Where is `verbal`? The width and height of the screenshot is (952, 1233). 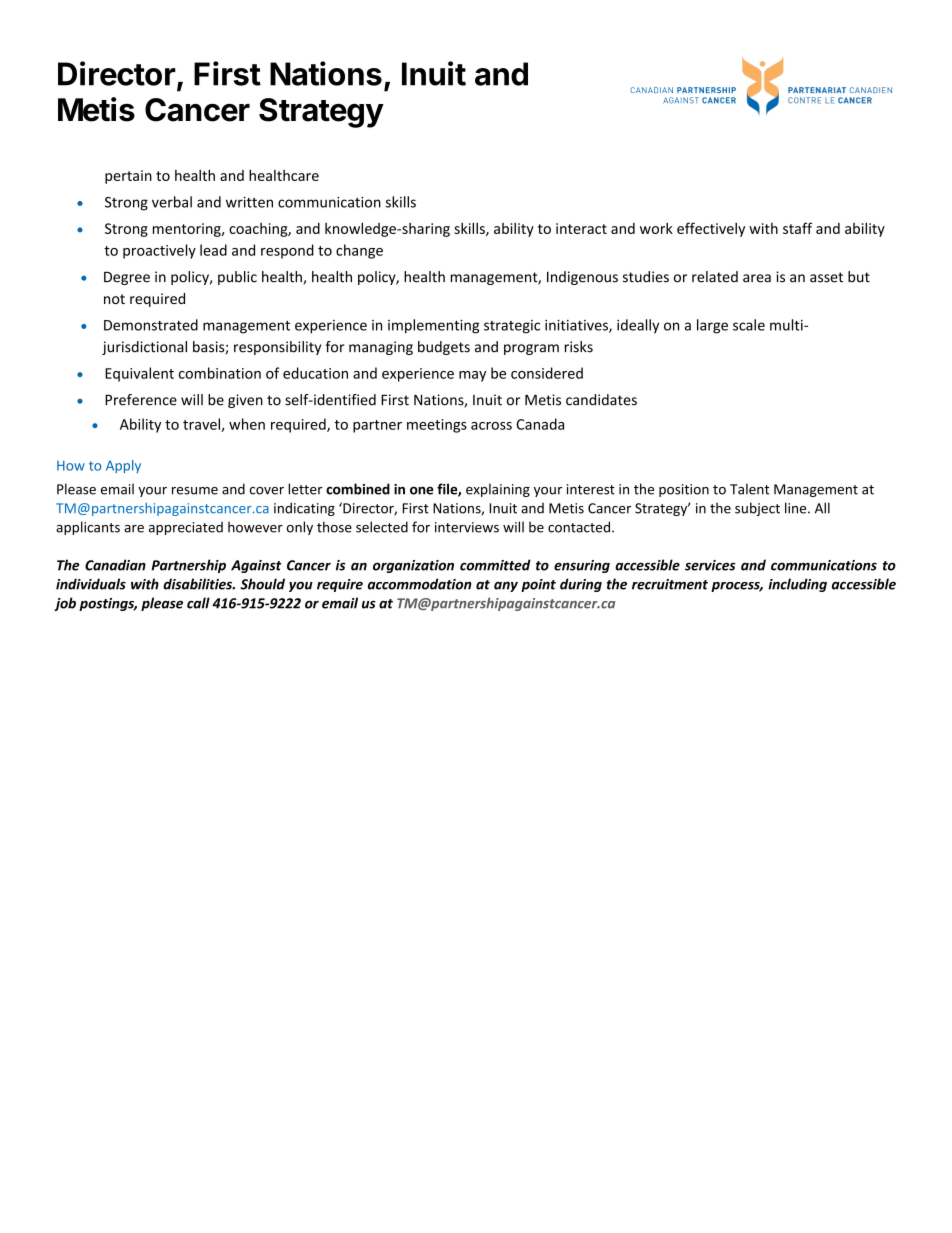
verbal is located at coordinates (172, 202).
